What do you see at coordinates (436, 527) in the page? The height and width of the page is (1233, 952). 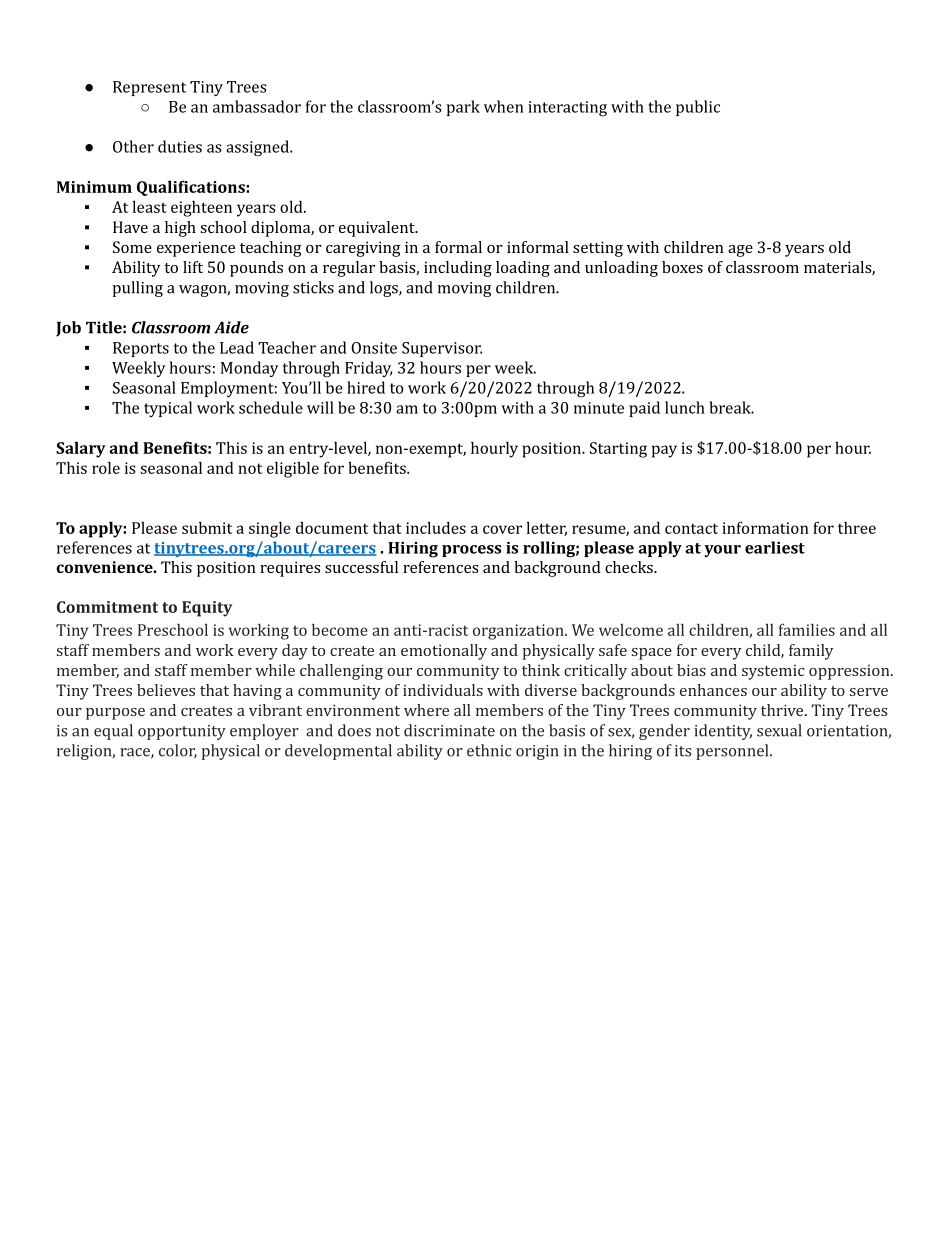 I see `includes` at bounding box center [436, 527].
